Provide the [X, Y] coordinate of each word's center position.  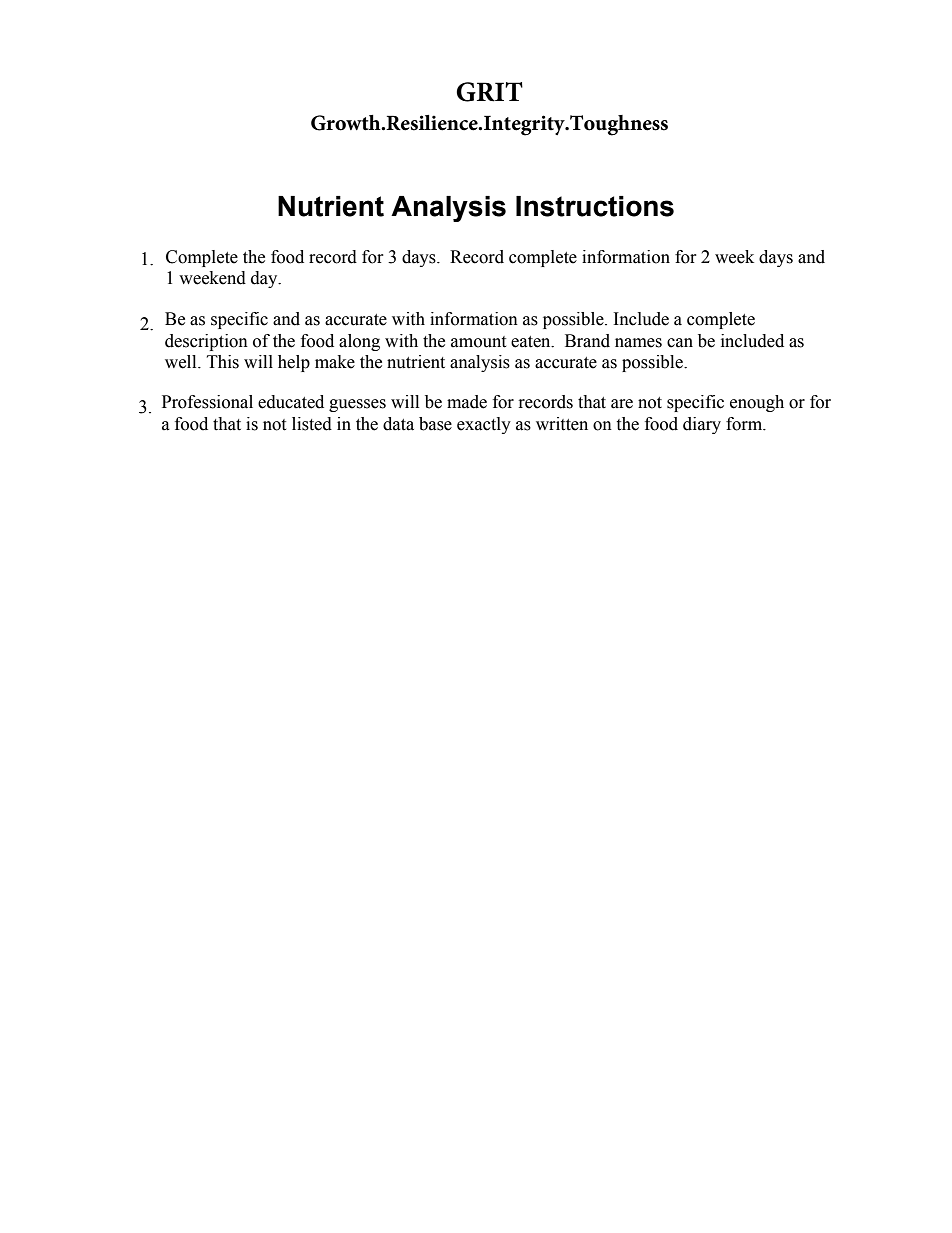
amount [478, 342]
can [680, 343]
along [359, 342]
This [223, 362]
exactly [484, 425]
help [294, 363]
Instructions [595, 206]
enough [757, 403]
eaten [532, 342]
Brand [587, 341]
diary [702, 425]
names [638, 343]
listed [312, 424]
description [206, 342]
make [335, 362]
